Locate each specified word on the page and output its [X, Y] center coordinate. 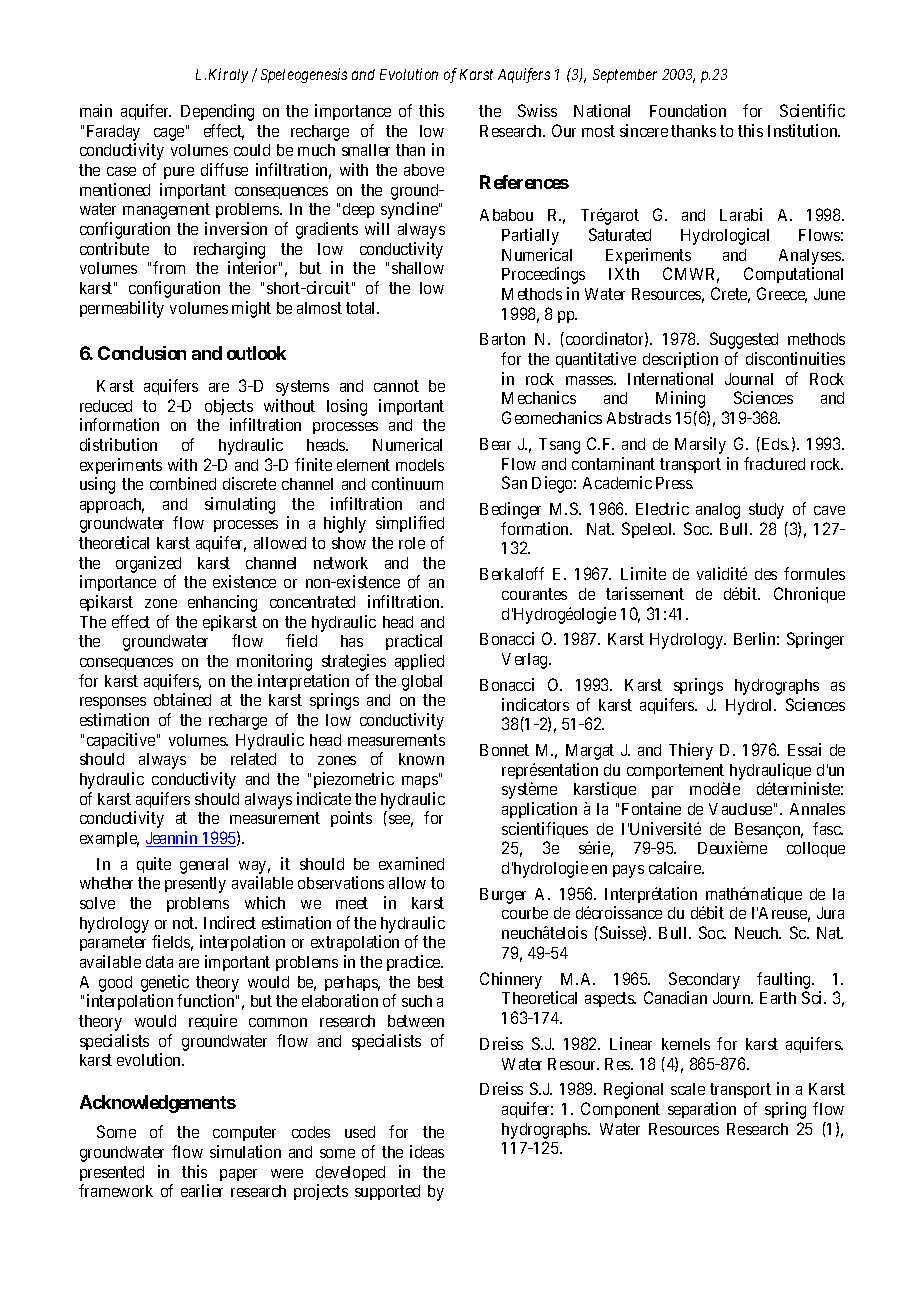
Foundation [688, 110]
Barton [502, 339]
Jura [830, 913]
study [766, 511]
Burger [503, 896]
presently [195, 885]
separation [702, 1110]
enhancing [222, 603]
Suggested [744, 340]
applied [419, 662]
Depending [217, 112]
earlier [202, 1190]
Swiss [537, 110]
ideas [427, 1151]
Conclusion [142, 353]
